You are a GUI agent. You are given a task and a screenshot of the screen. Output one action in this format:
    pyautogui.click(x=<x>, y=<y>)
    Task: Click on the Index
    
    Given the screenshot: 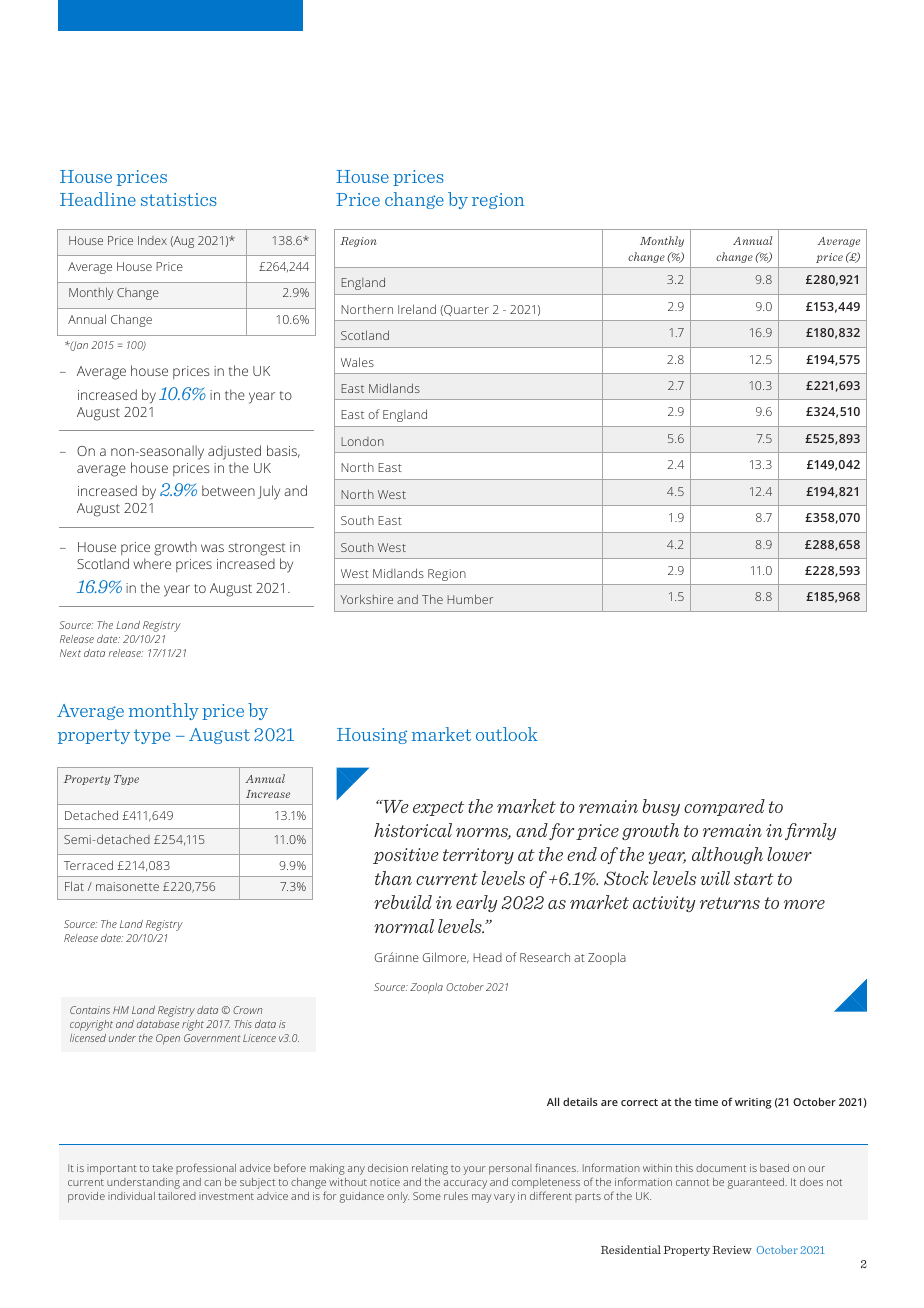 What is the action you would take?
    pyautogui.click(x=152, y=240)
